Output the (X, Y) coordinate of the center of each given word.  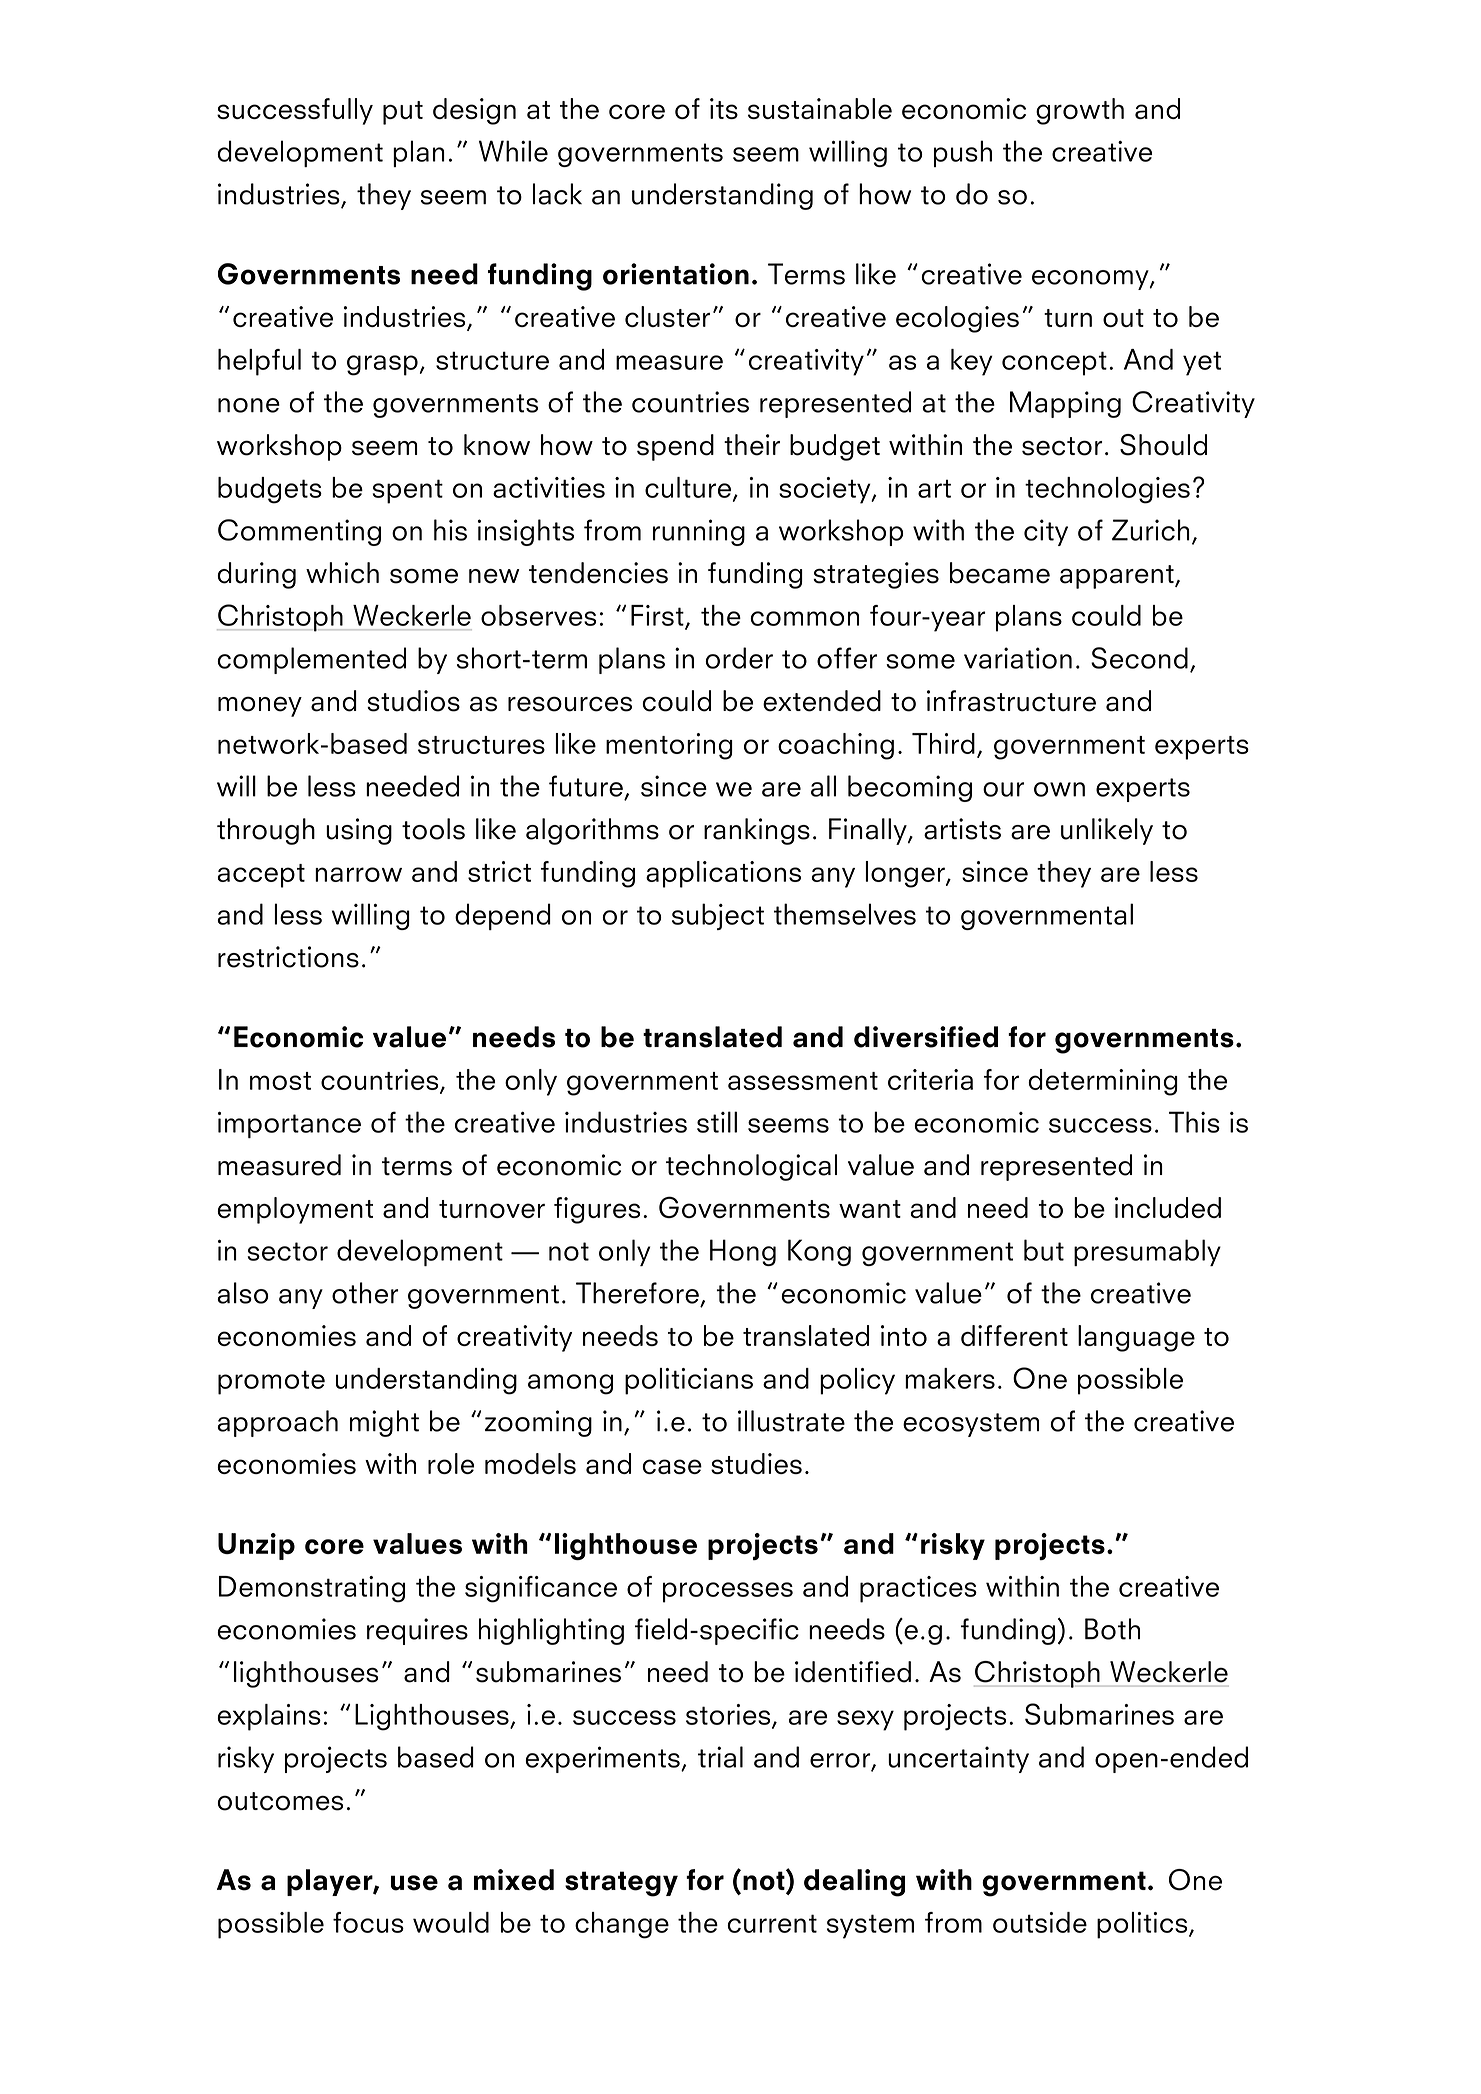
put (403, 113)
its (724, 108)
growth (1080, 111)
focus (368, 1922)
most (280, 1081)
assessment (803, 1081)
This (1194, 1122)
